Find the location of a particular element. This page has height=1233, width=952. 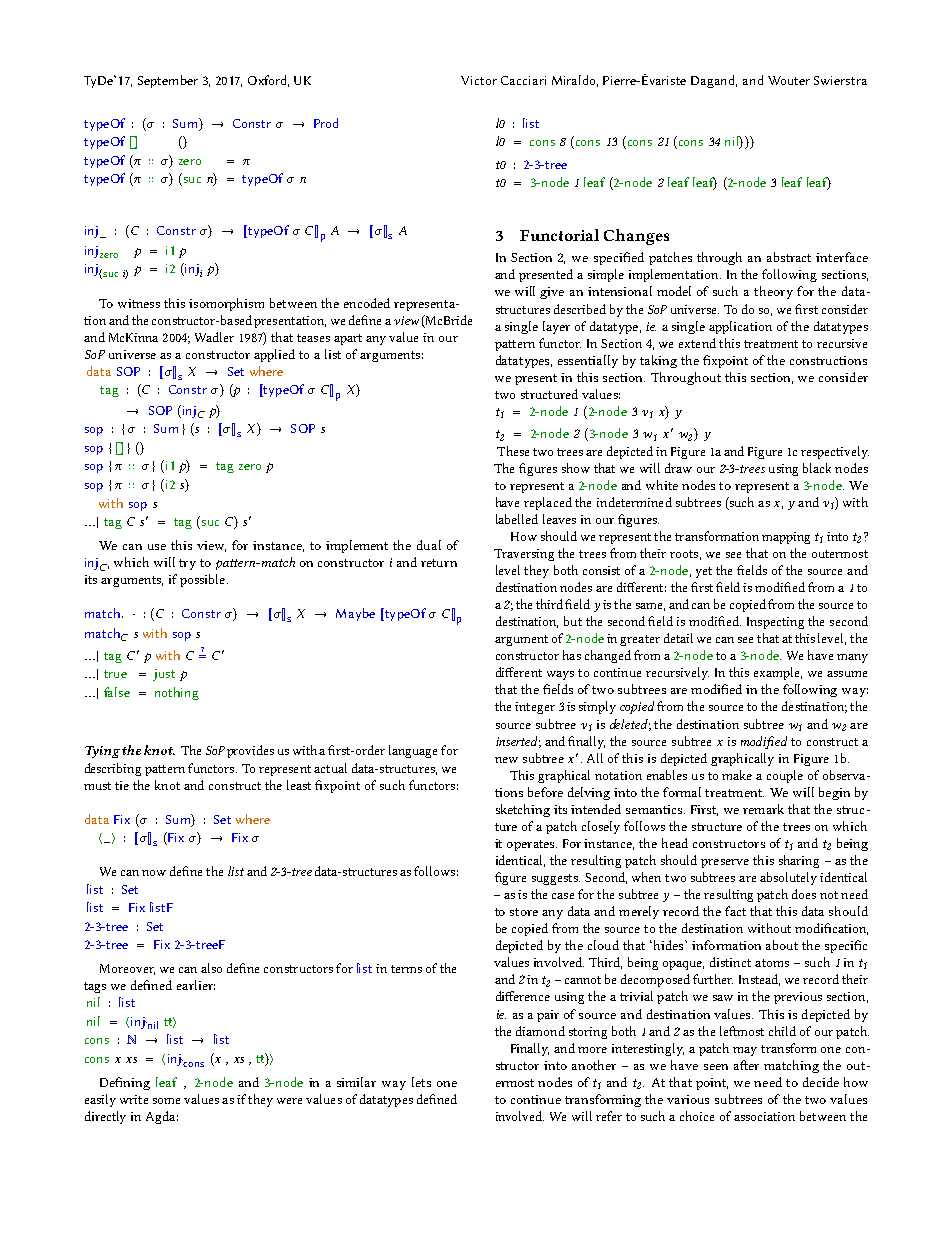

return is located at coordinates (439, 563).
